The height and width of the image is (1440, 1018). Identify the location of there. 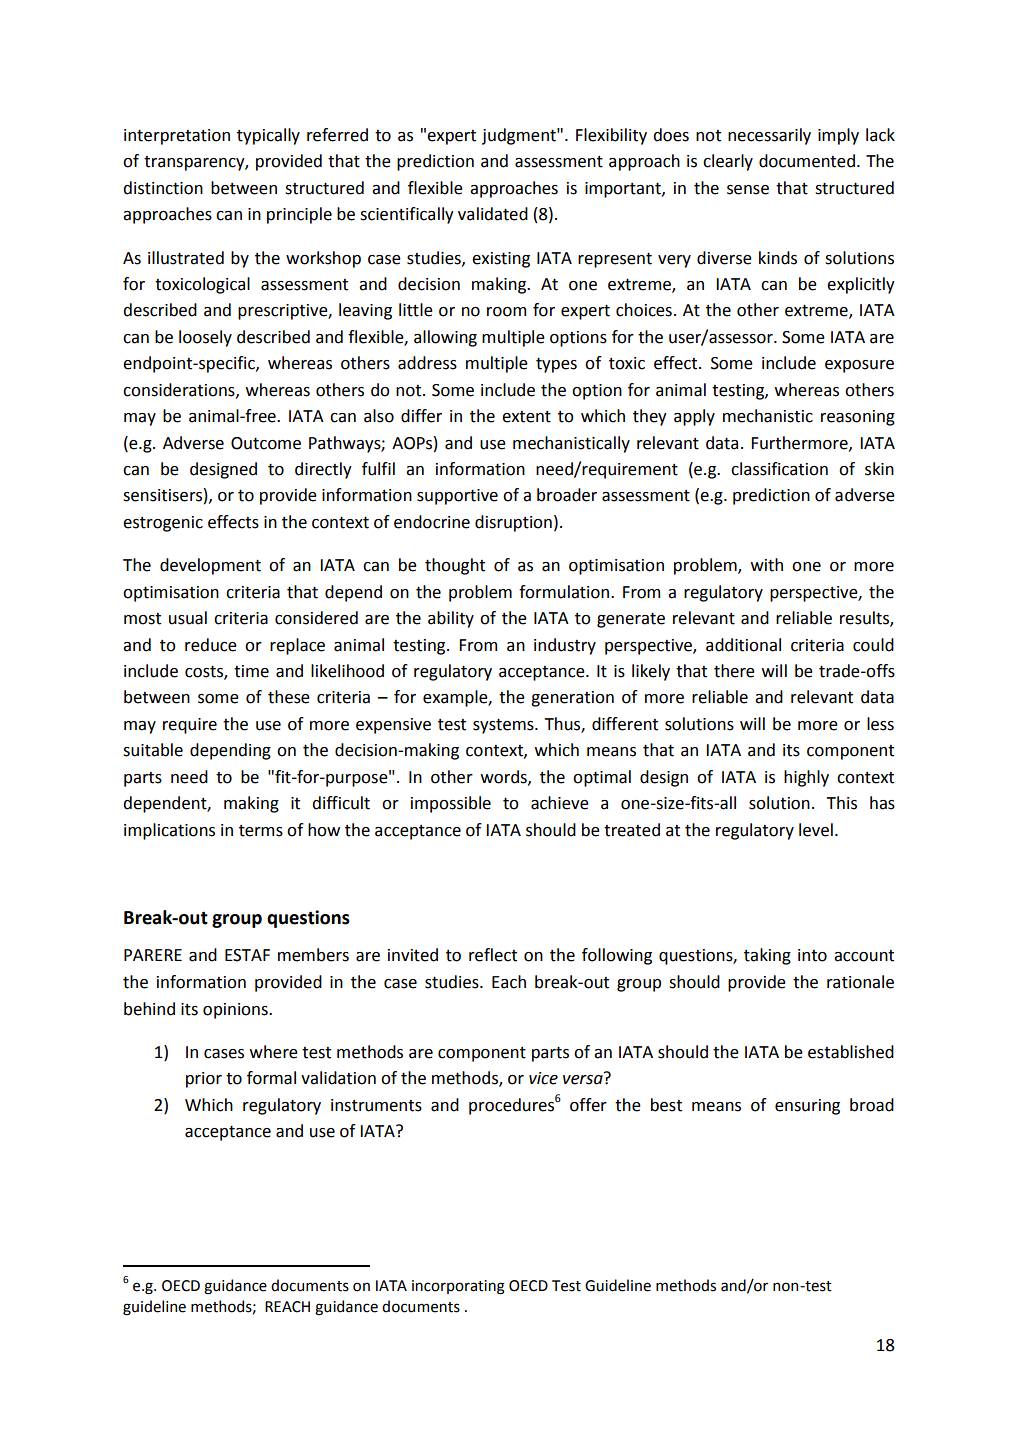
(734, 671).
